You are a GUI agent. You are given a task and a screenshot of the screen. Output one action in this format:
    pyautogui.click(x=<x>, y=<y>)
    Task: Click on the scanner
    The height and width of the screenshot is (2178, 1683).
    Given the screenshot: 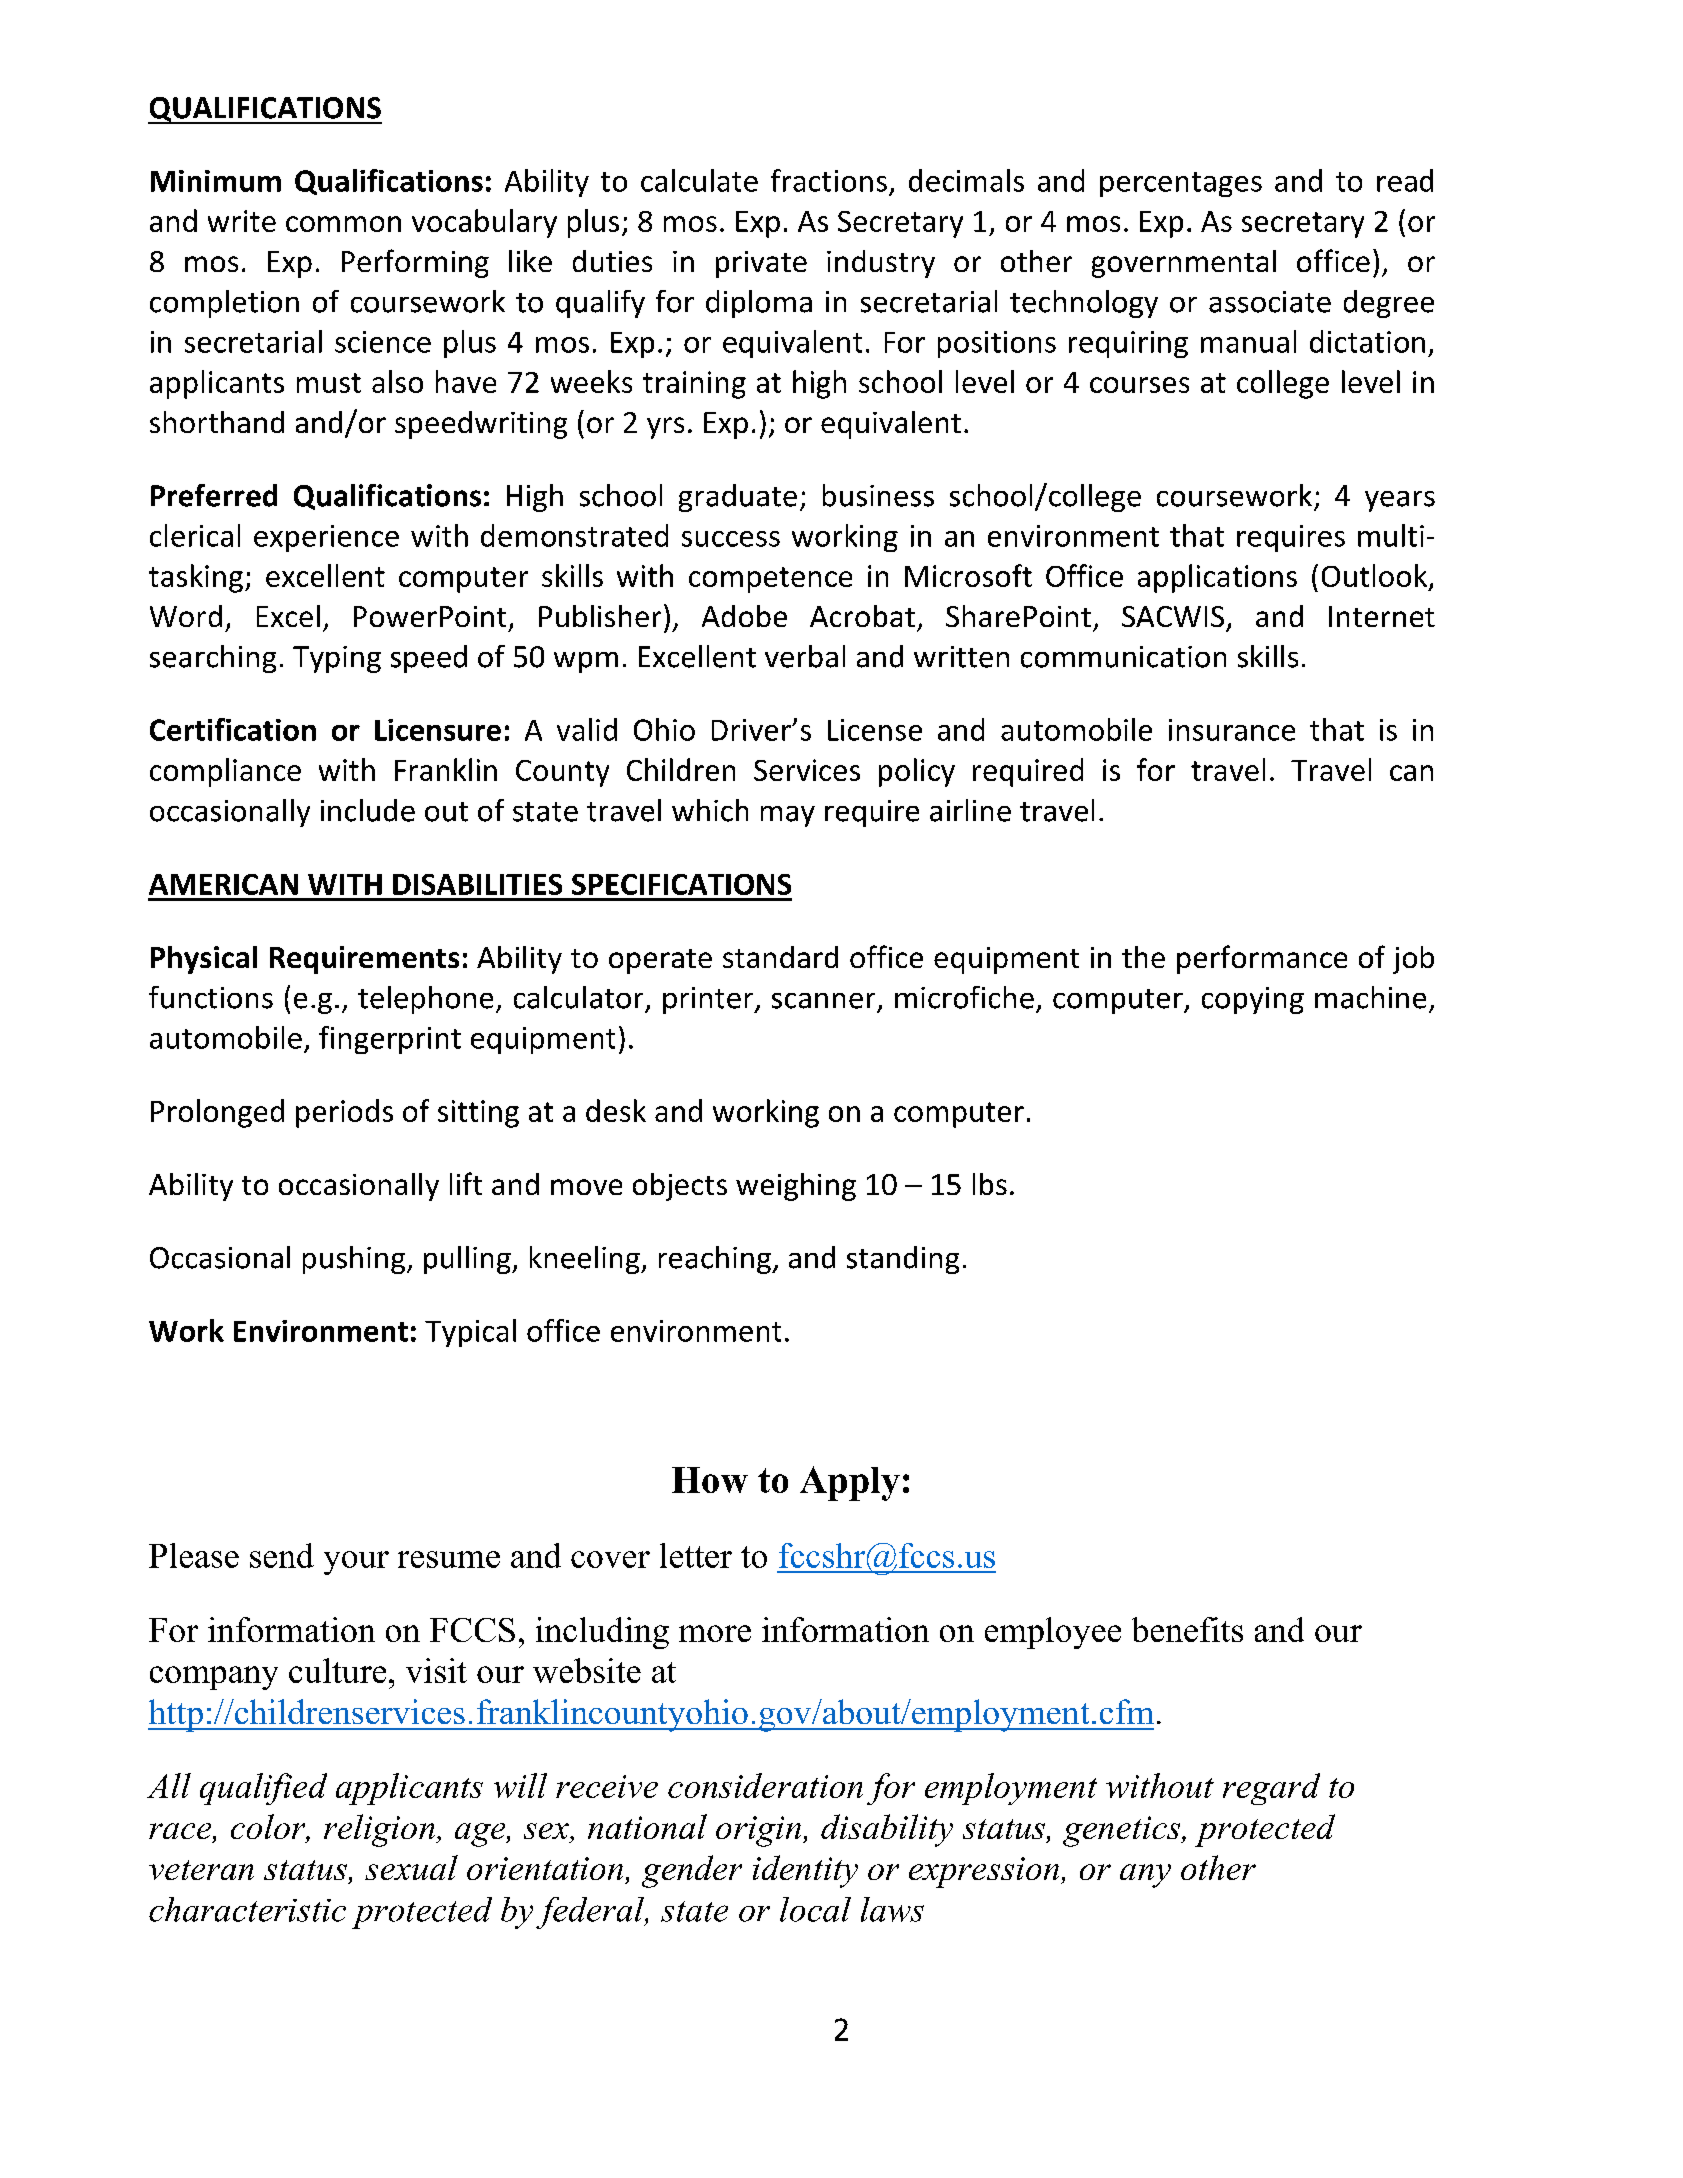 What is the action you would take?
    pyautogui.click(x=823, y=1001)
